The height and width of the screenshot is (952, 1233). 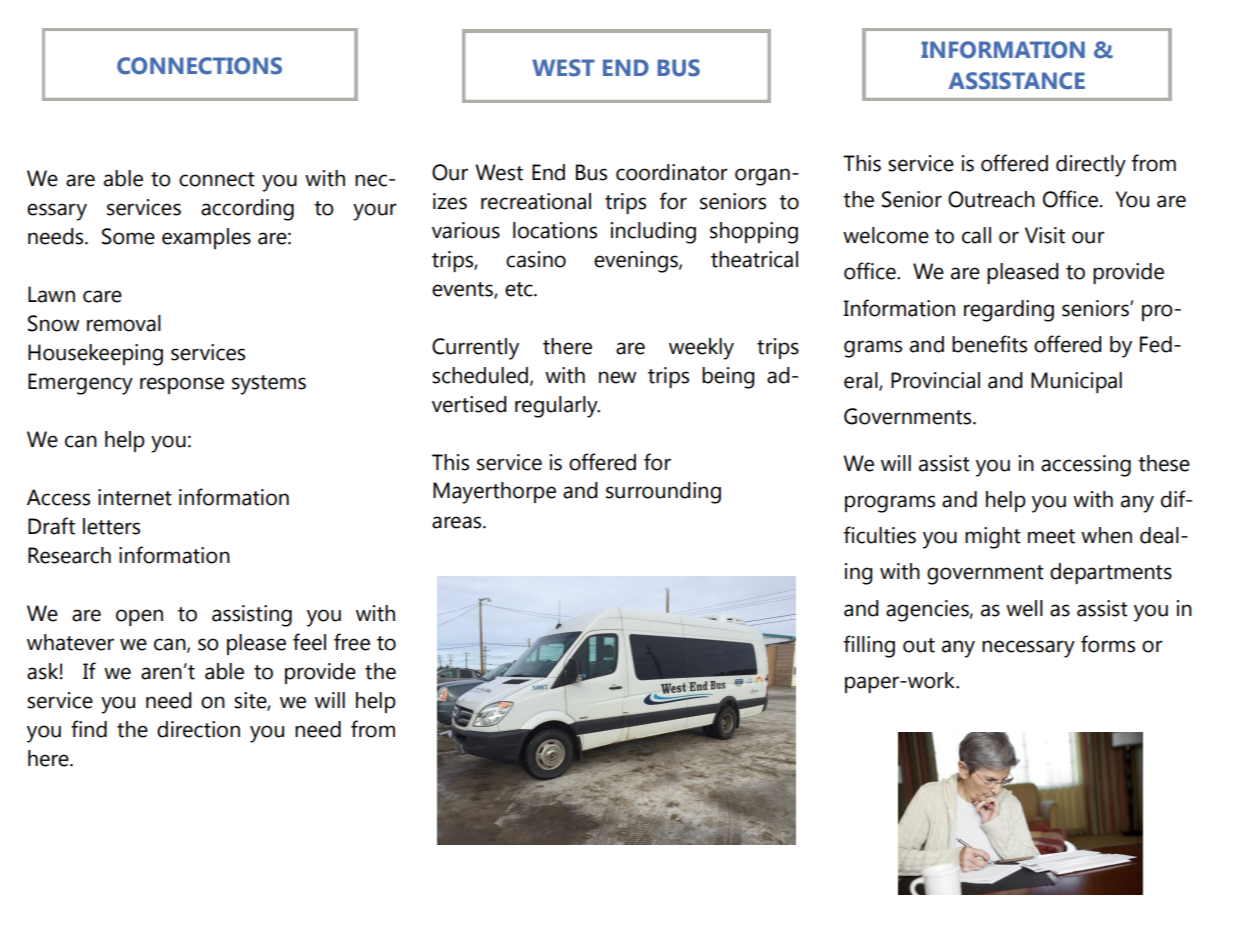 I want to click on according, so click(x=247, y=210).
